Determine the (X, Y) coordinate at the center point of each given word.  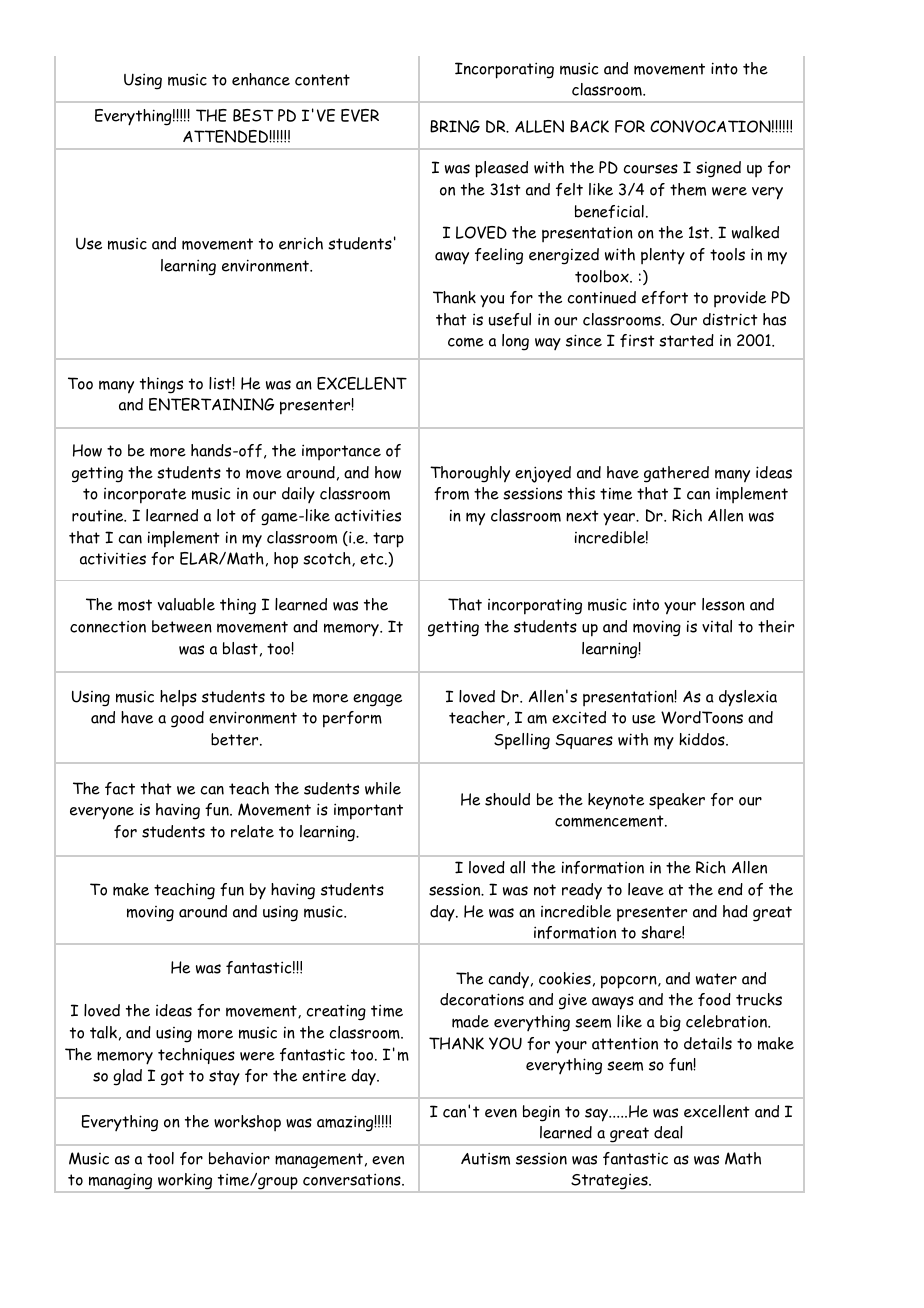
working (185, 1182)
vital (717, 626)
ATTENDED (226, 136)
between (182, 626)
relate (252, 831)
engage (377, 700)
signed (718, 169)
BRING (455, 126)
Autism (485, 1158)
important (368, 811)
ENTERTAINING (211, 404)
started (686, 340)
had (735, 911)
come (466, 342)
